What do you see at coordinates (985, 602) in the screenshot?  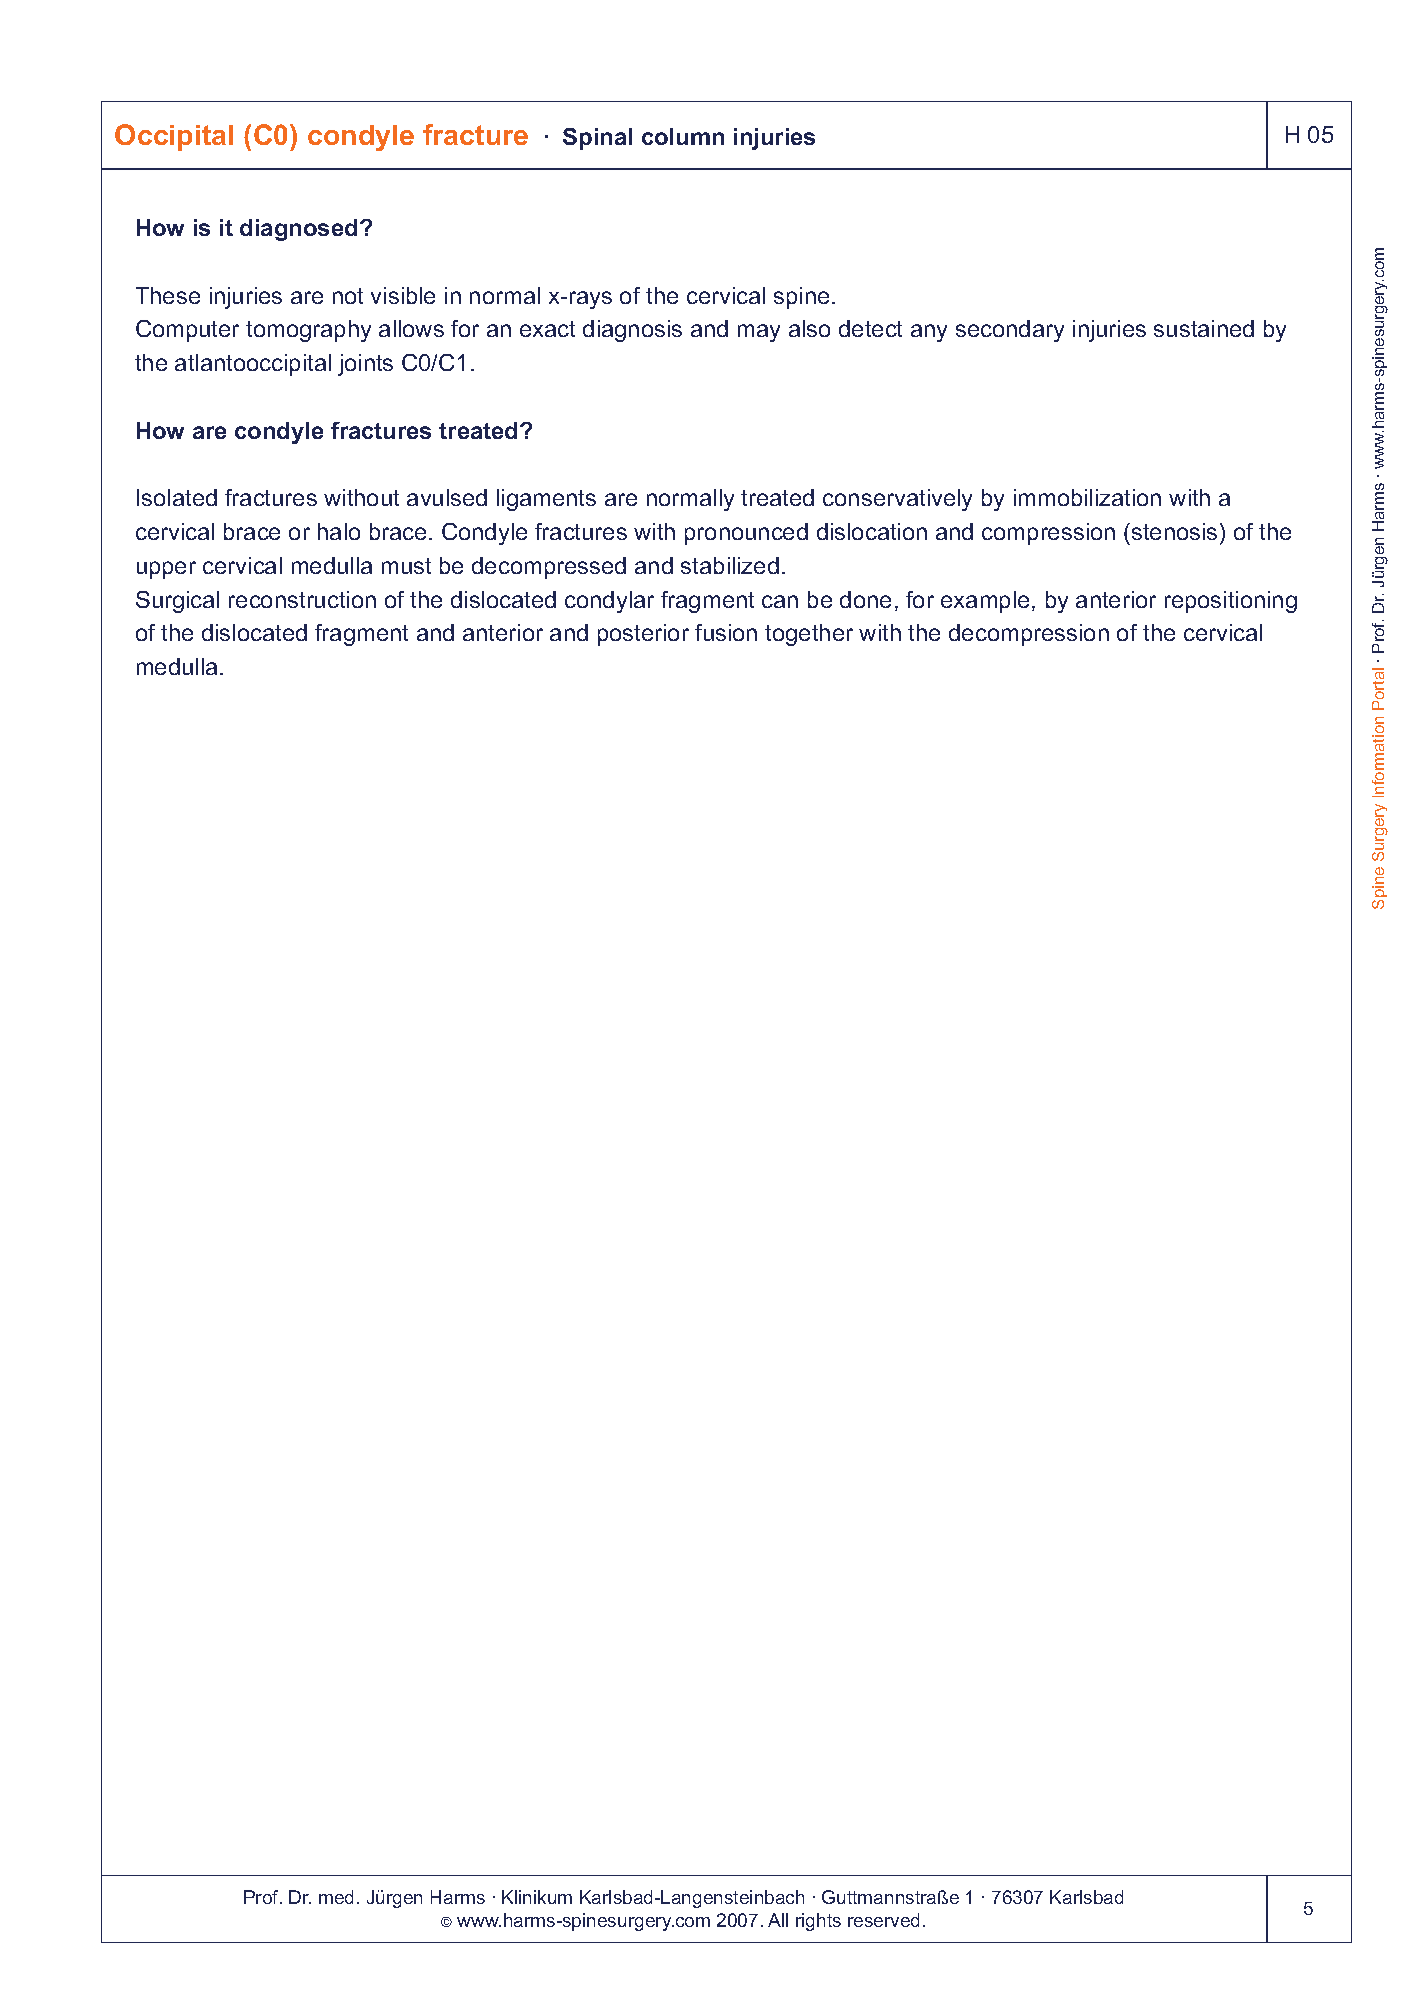 I see `example` at bounding box center [985, 602].
